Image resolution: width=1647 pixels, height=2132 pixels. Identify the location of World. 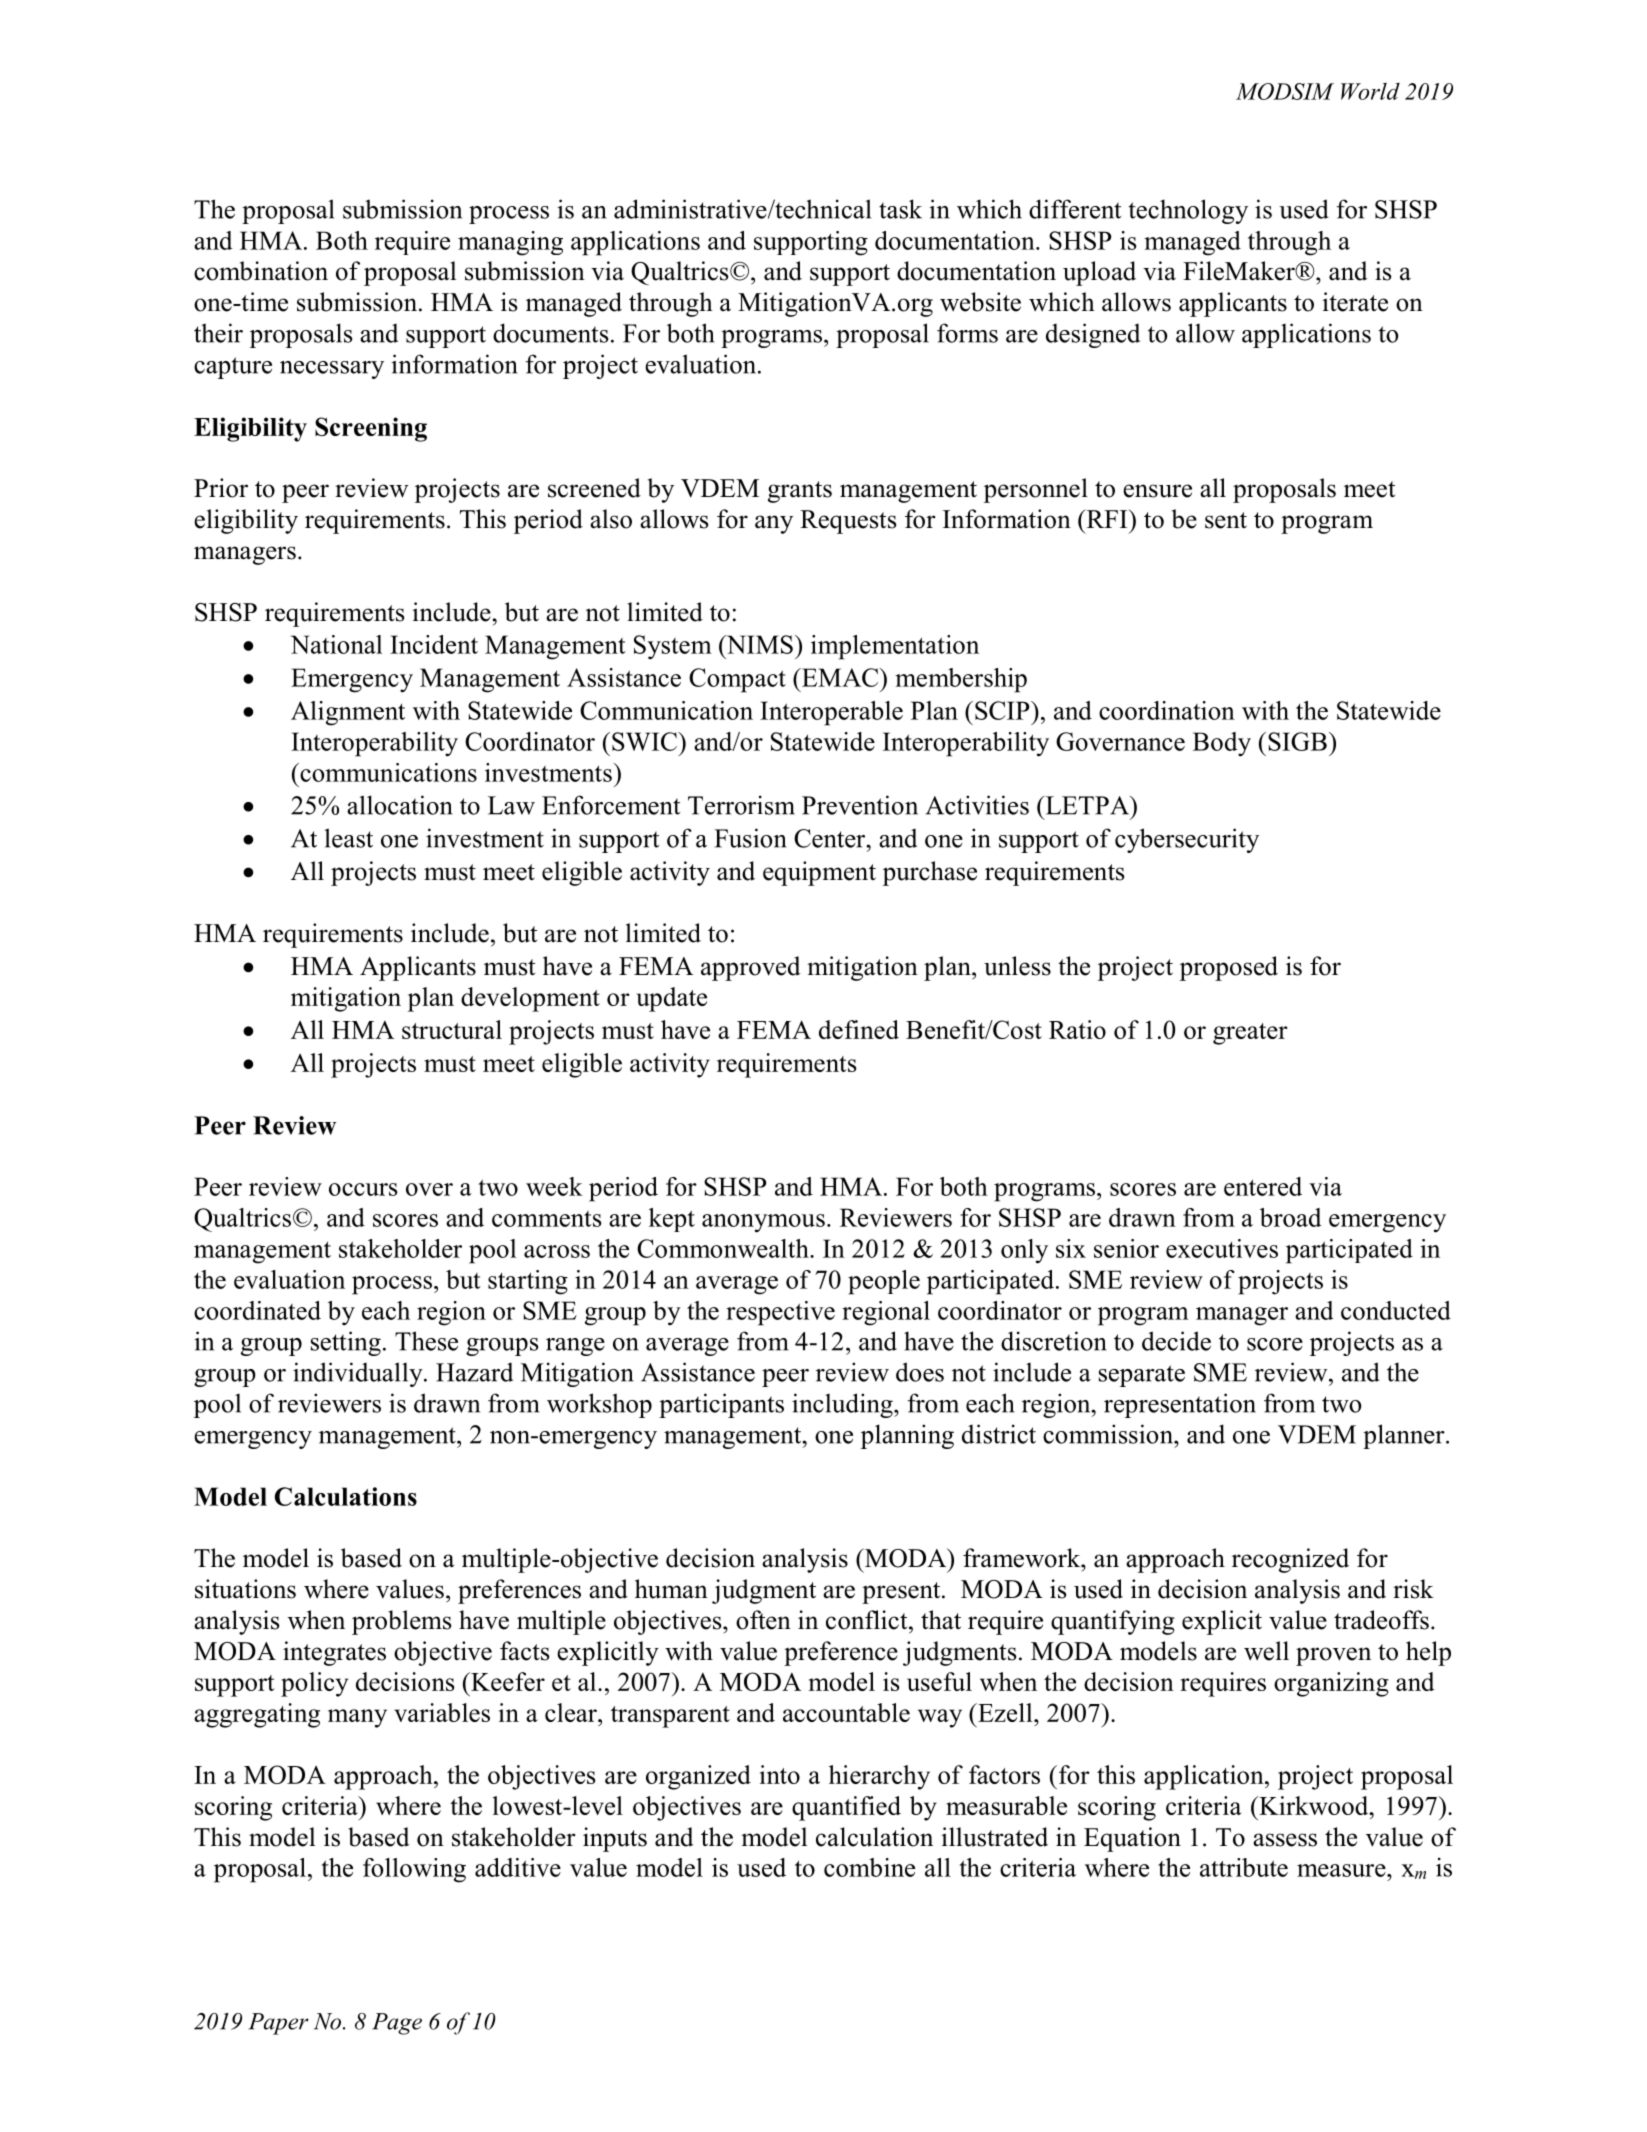
(1370, 91).
